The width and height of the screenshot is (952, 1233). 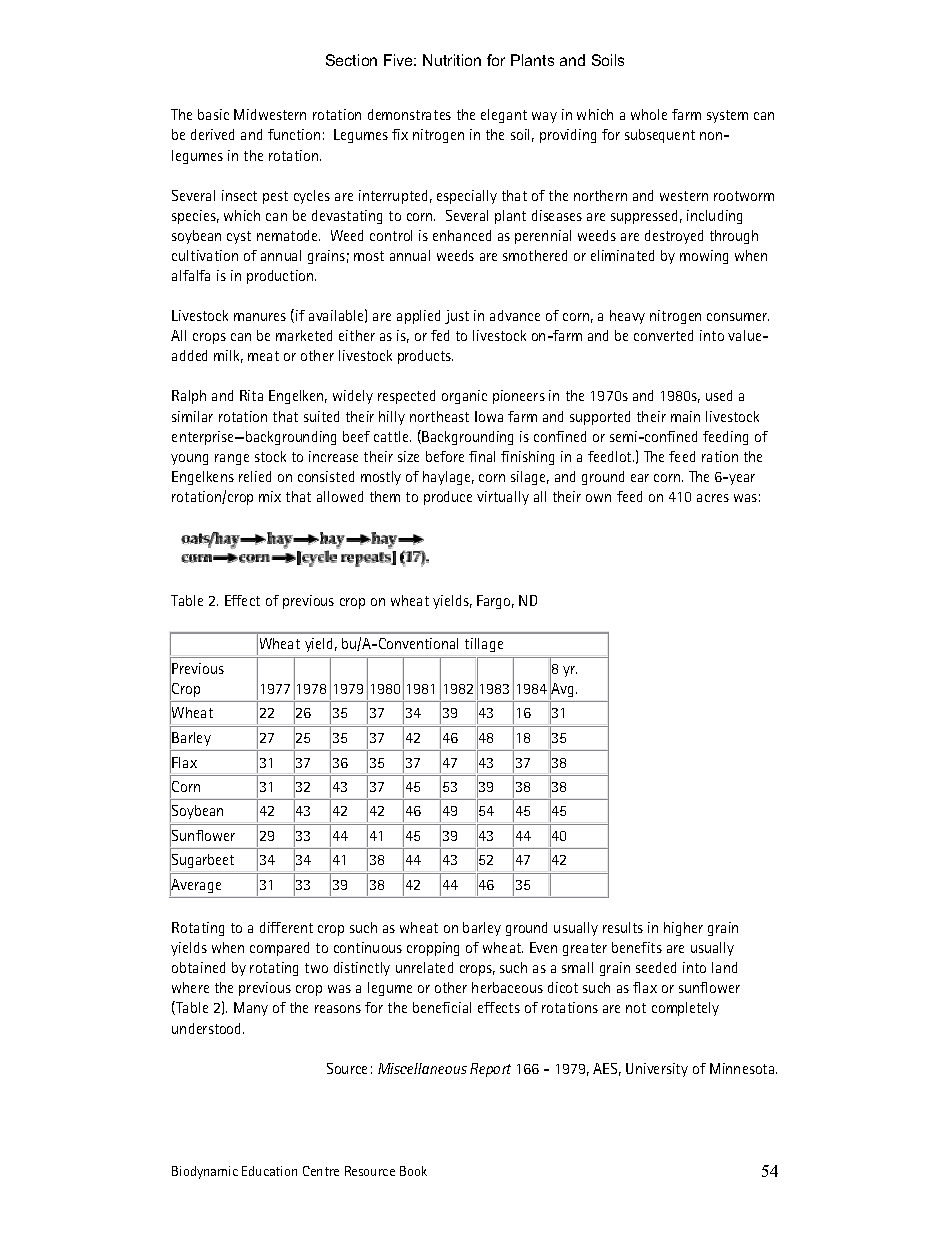 What do you see at coordinates (685, 416) in the screenshot?
I see `main` at bounding box center [685, 416].
